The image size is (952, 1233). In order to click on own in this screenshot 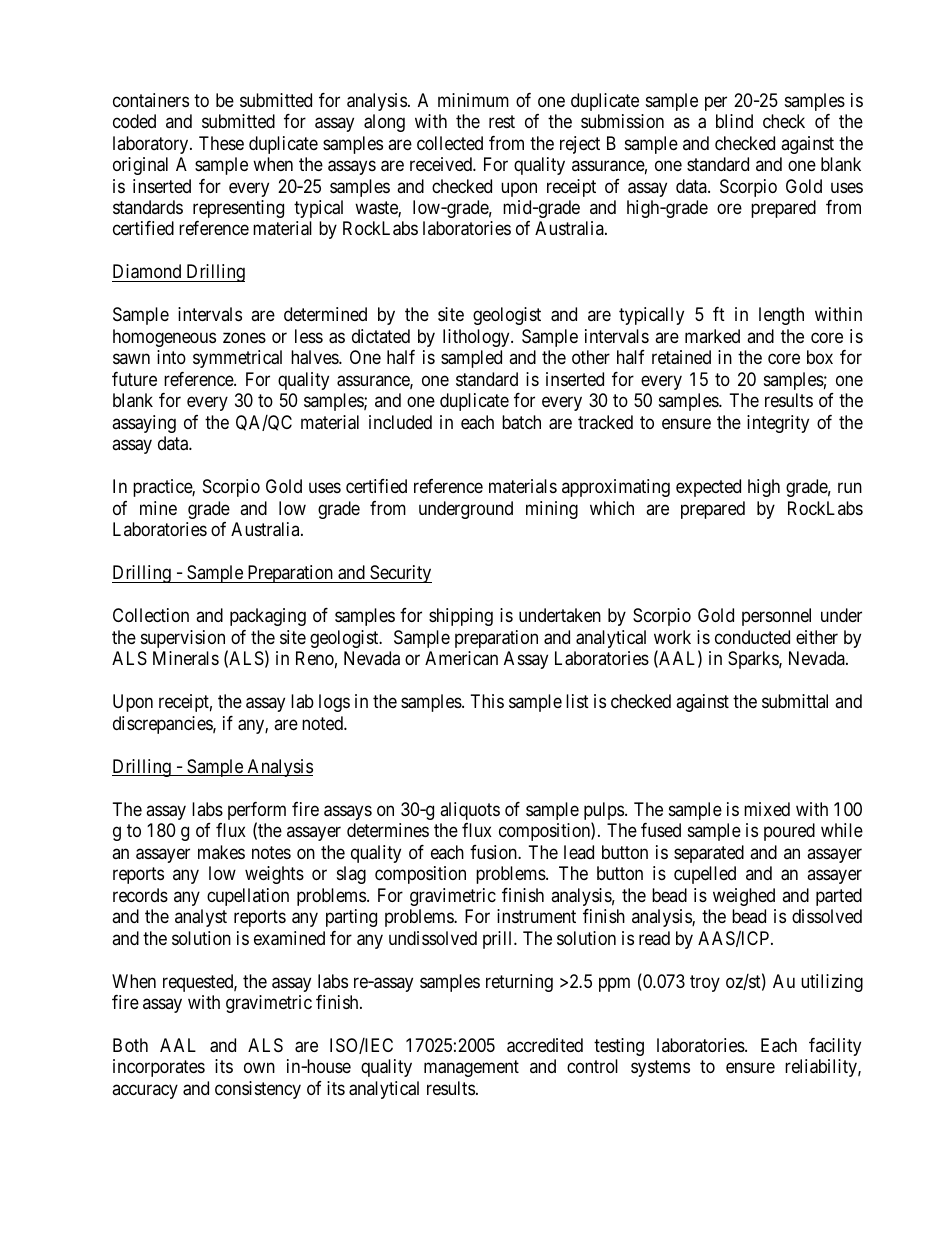, I will do `click(259, 1068)`.
